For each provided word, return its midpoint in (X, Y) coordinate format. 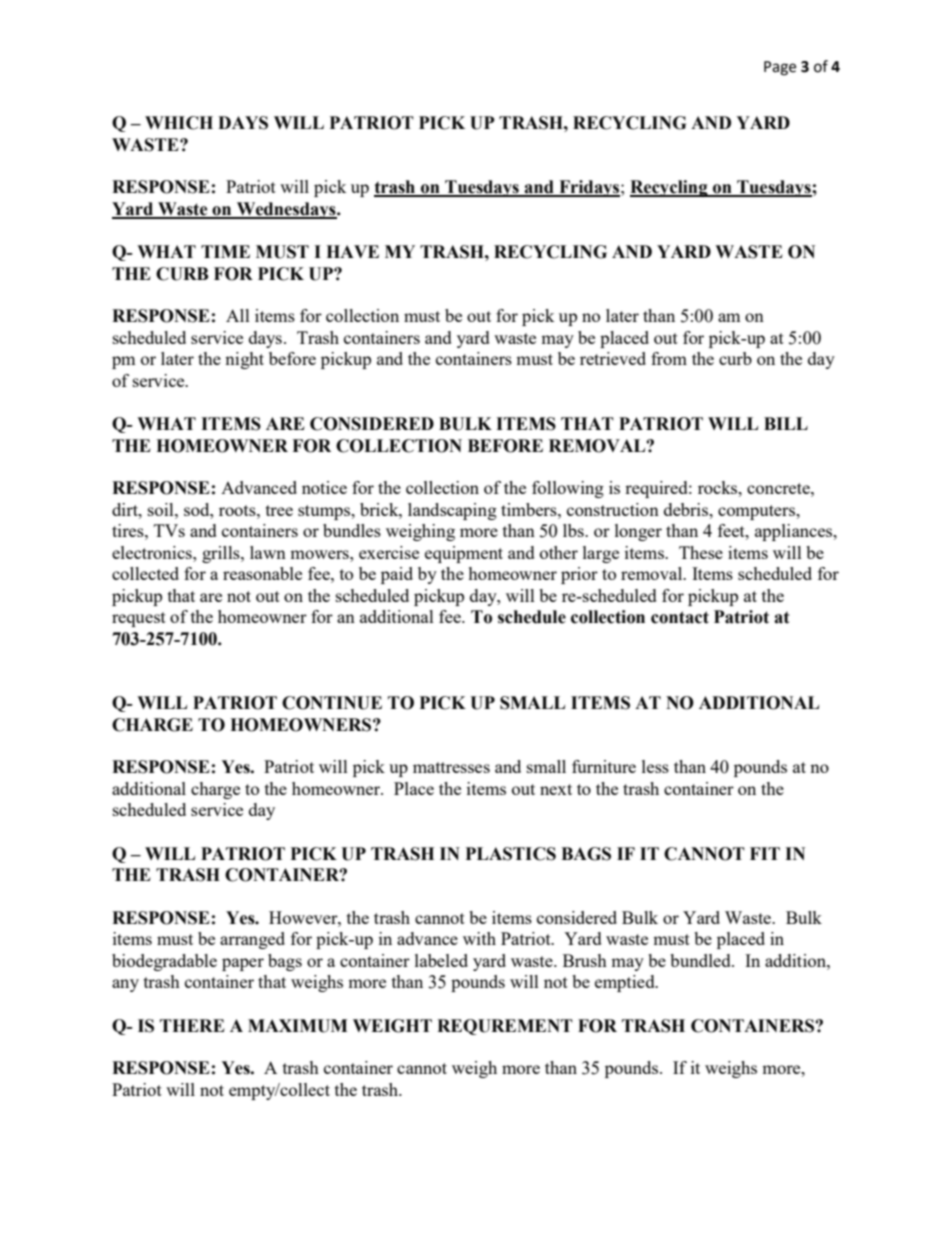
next (556, 789)
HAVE (352, 251)
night (244, 360)
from (669, 358)
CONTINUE (332, 703)
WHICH (179, 123)
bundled (701, 960)
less (655, 766)
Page (780, 68)
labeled (441, 960)
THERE (192, 1025)
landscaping (452, 511)
